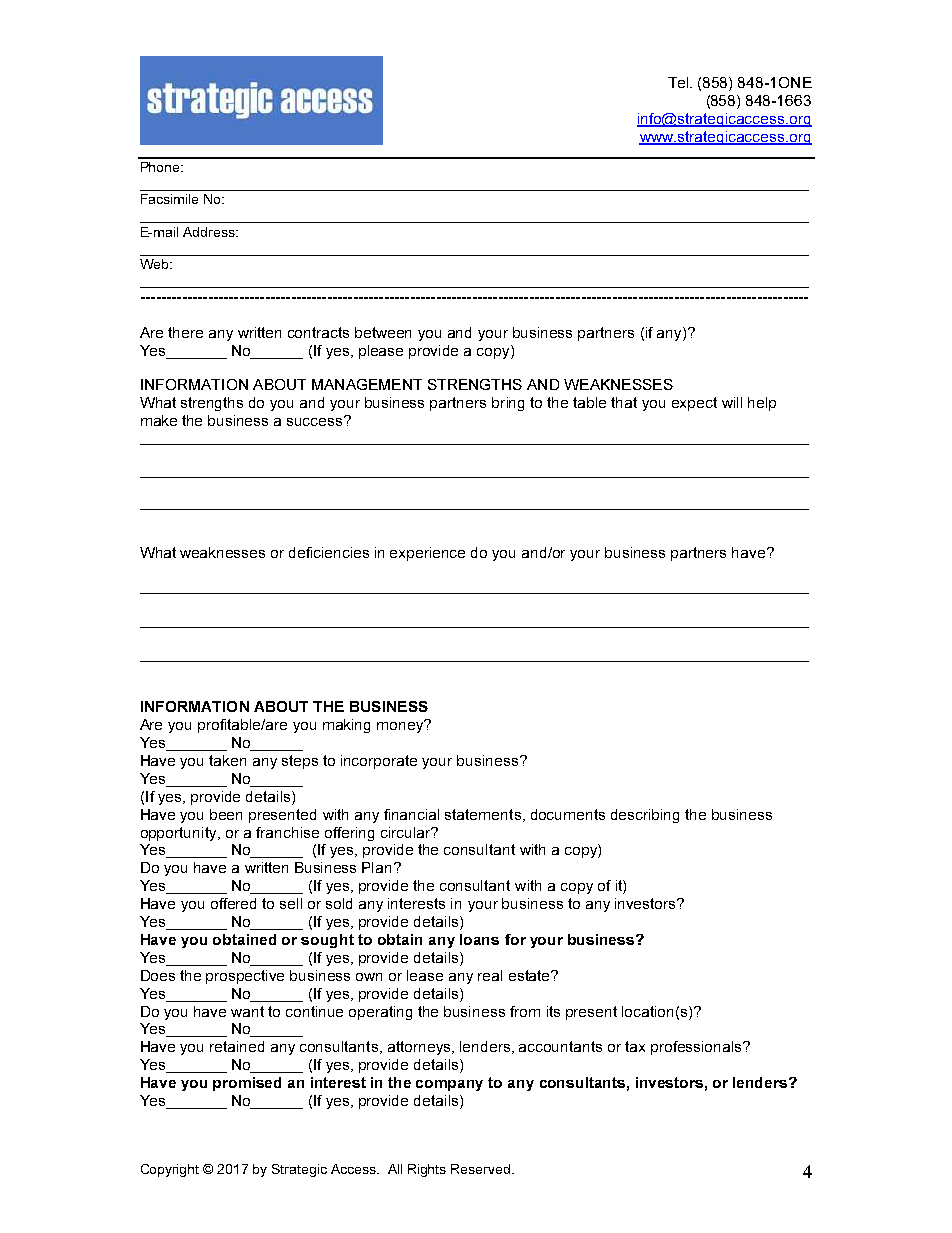 The image size is (952, 1233). I want to click on Phone, so click(162, 167).
